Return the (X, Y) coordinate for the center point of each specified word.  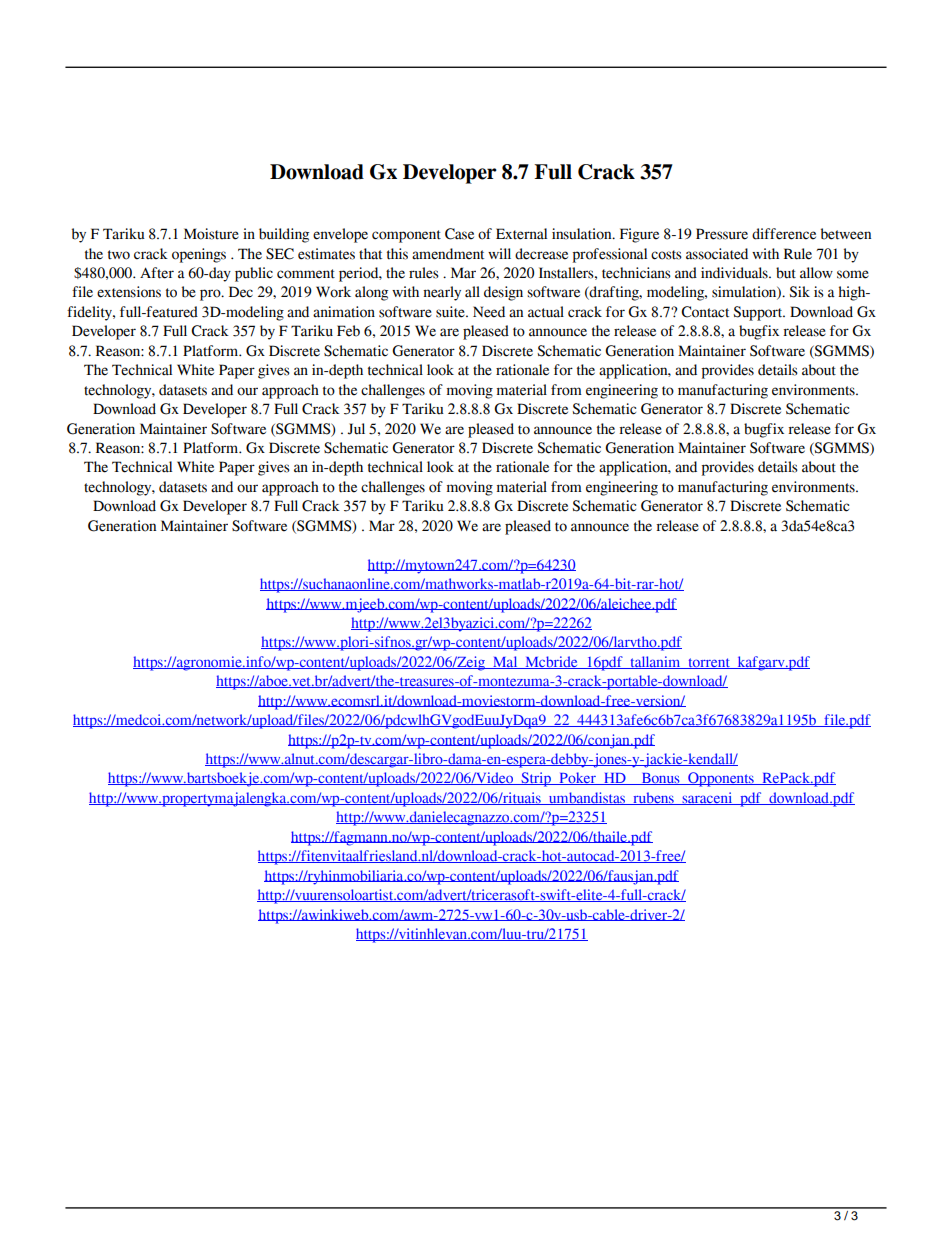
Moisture (211, 234)
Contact (705, 312)
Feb (348, 331)
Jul (356, 429)
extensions (129, 292)
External (521, 234)
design (503, 293)
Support (759, 313)
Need (489, 312)
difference (784, 234)
